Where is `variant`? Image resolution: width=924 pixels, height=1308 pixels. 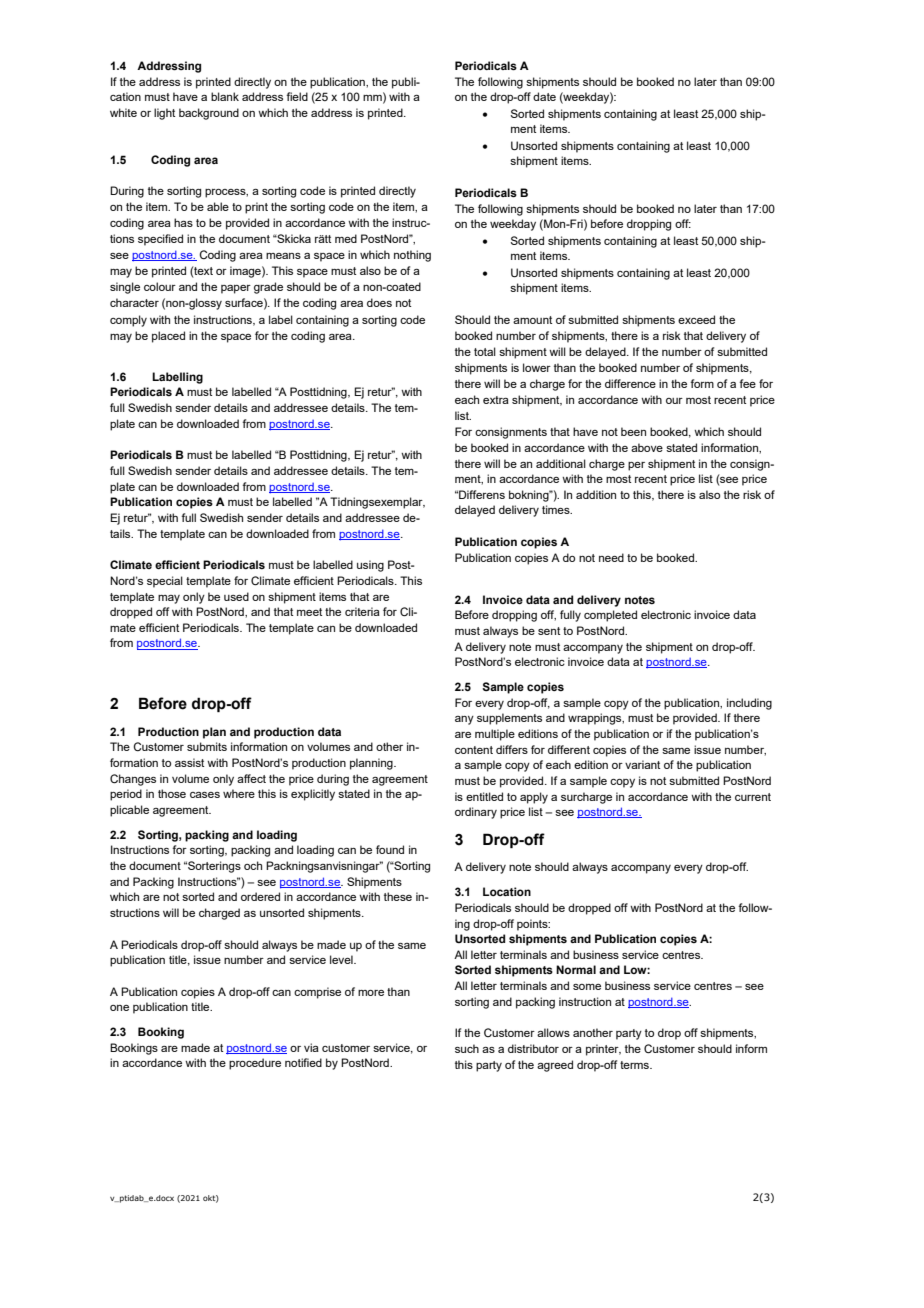
variant is located at coordinates (642, 764).
